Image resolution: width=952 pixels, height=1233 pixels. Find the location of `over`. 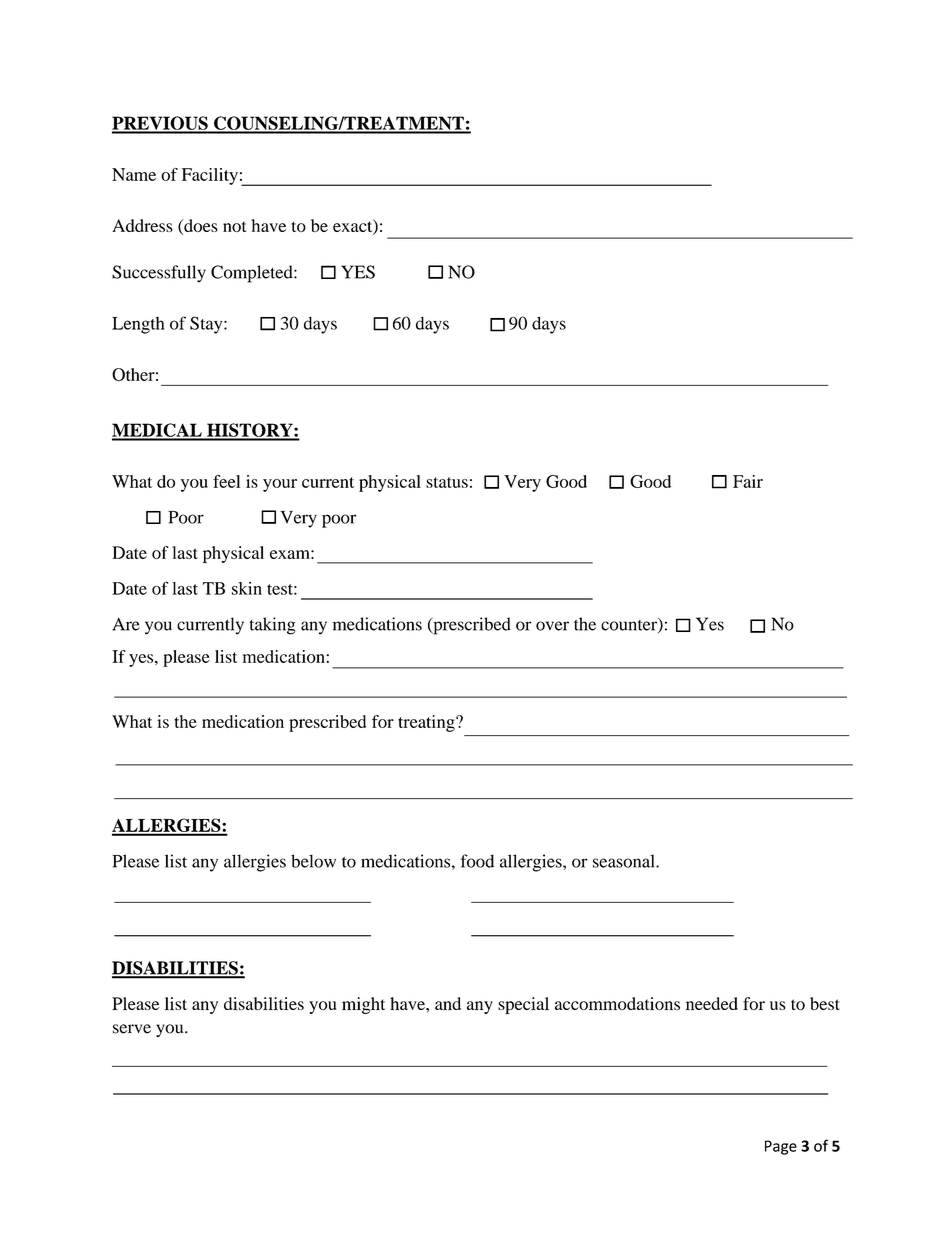

over is located at coordinates (552, 626).
